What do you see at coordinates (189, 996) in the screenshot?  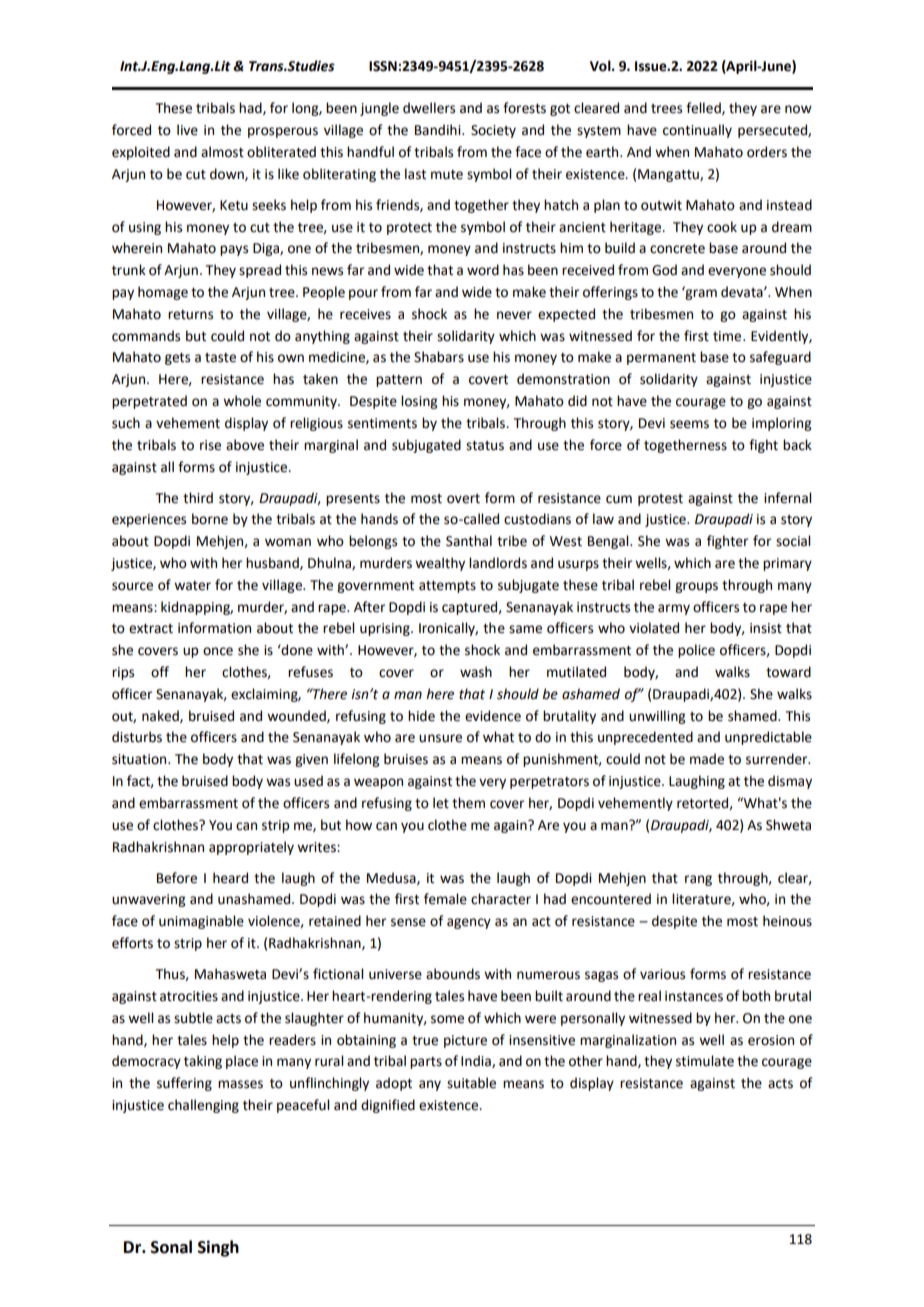 I see `atrocities` at bounding box center [189, 996].
